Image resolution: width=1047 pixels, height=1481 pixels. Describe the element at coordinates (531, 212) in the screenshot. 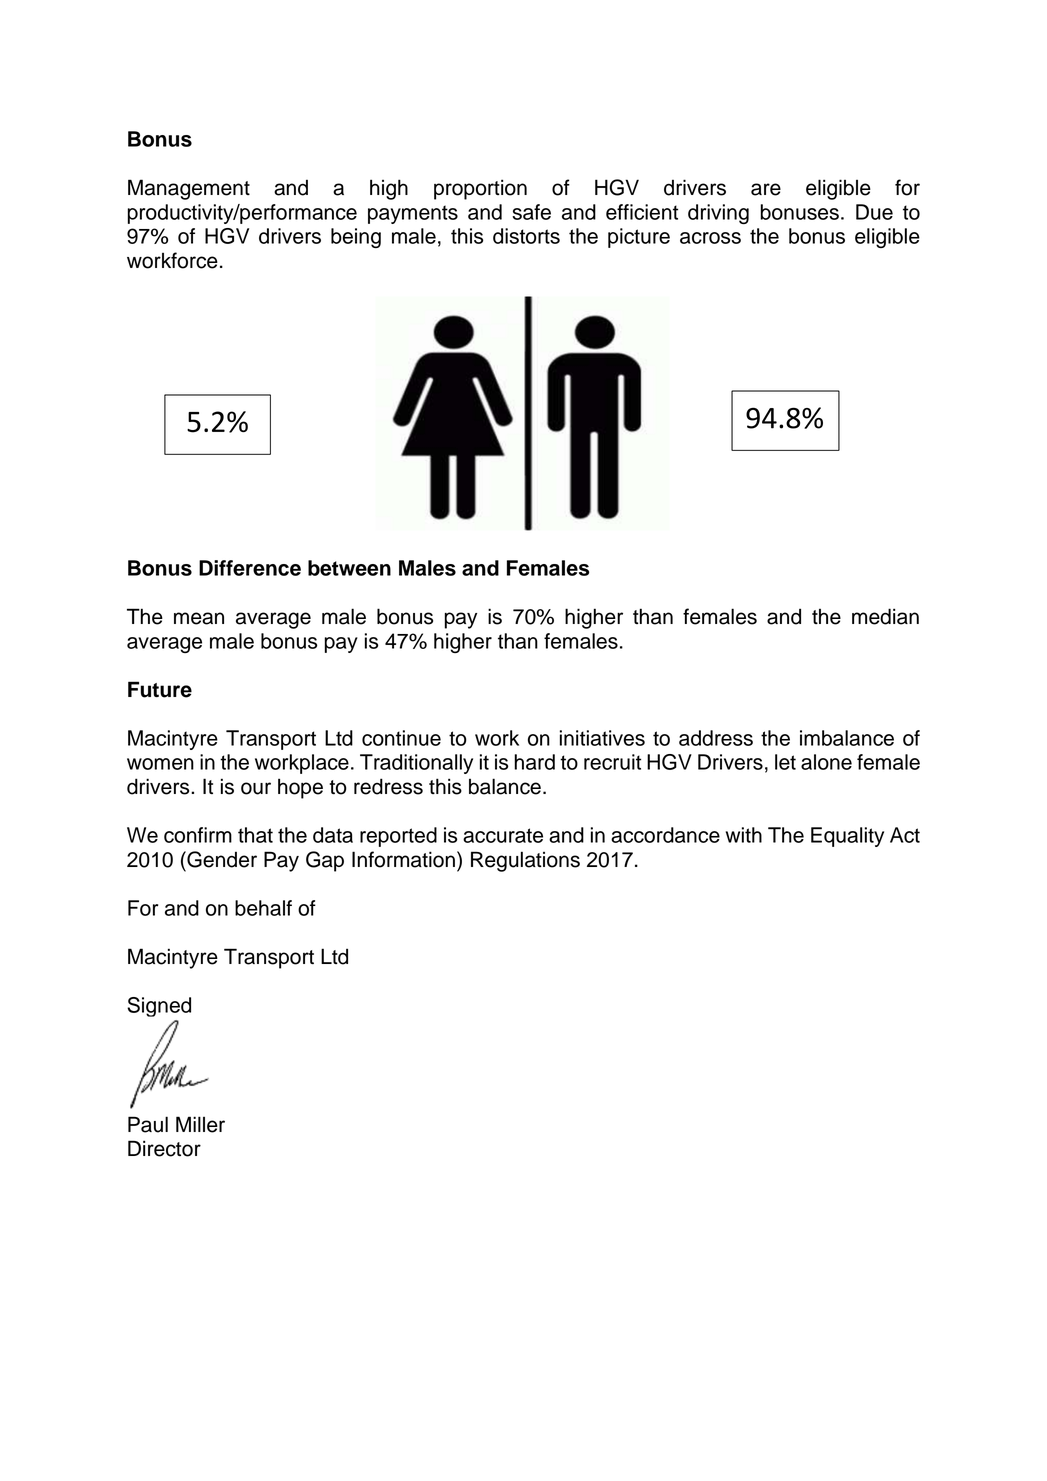

I see `safe` at that location.
